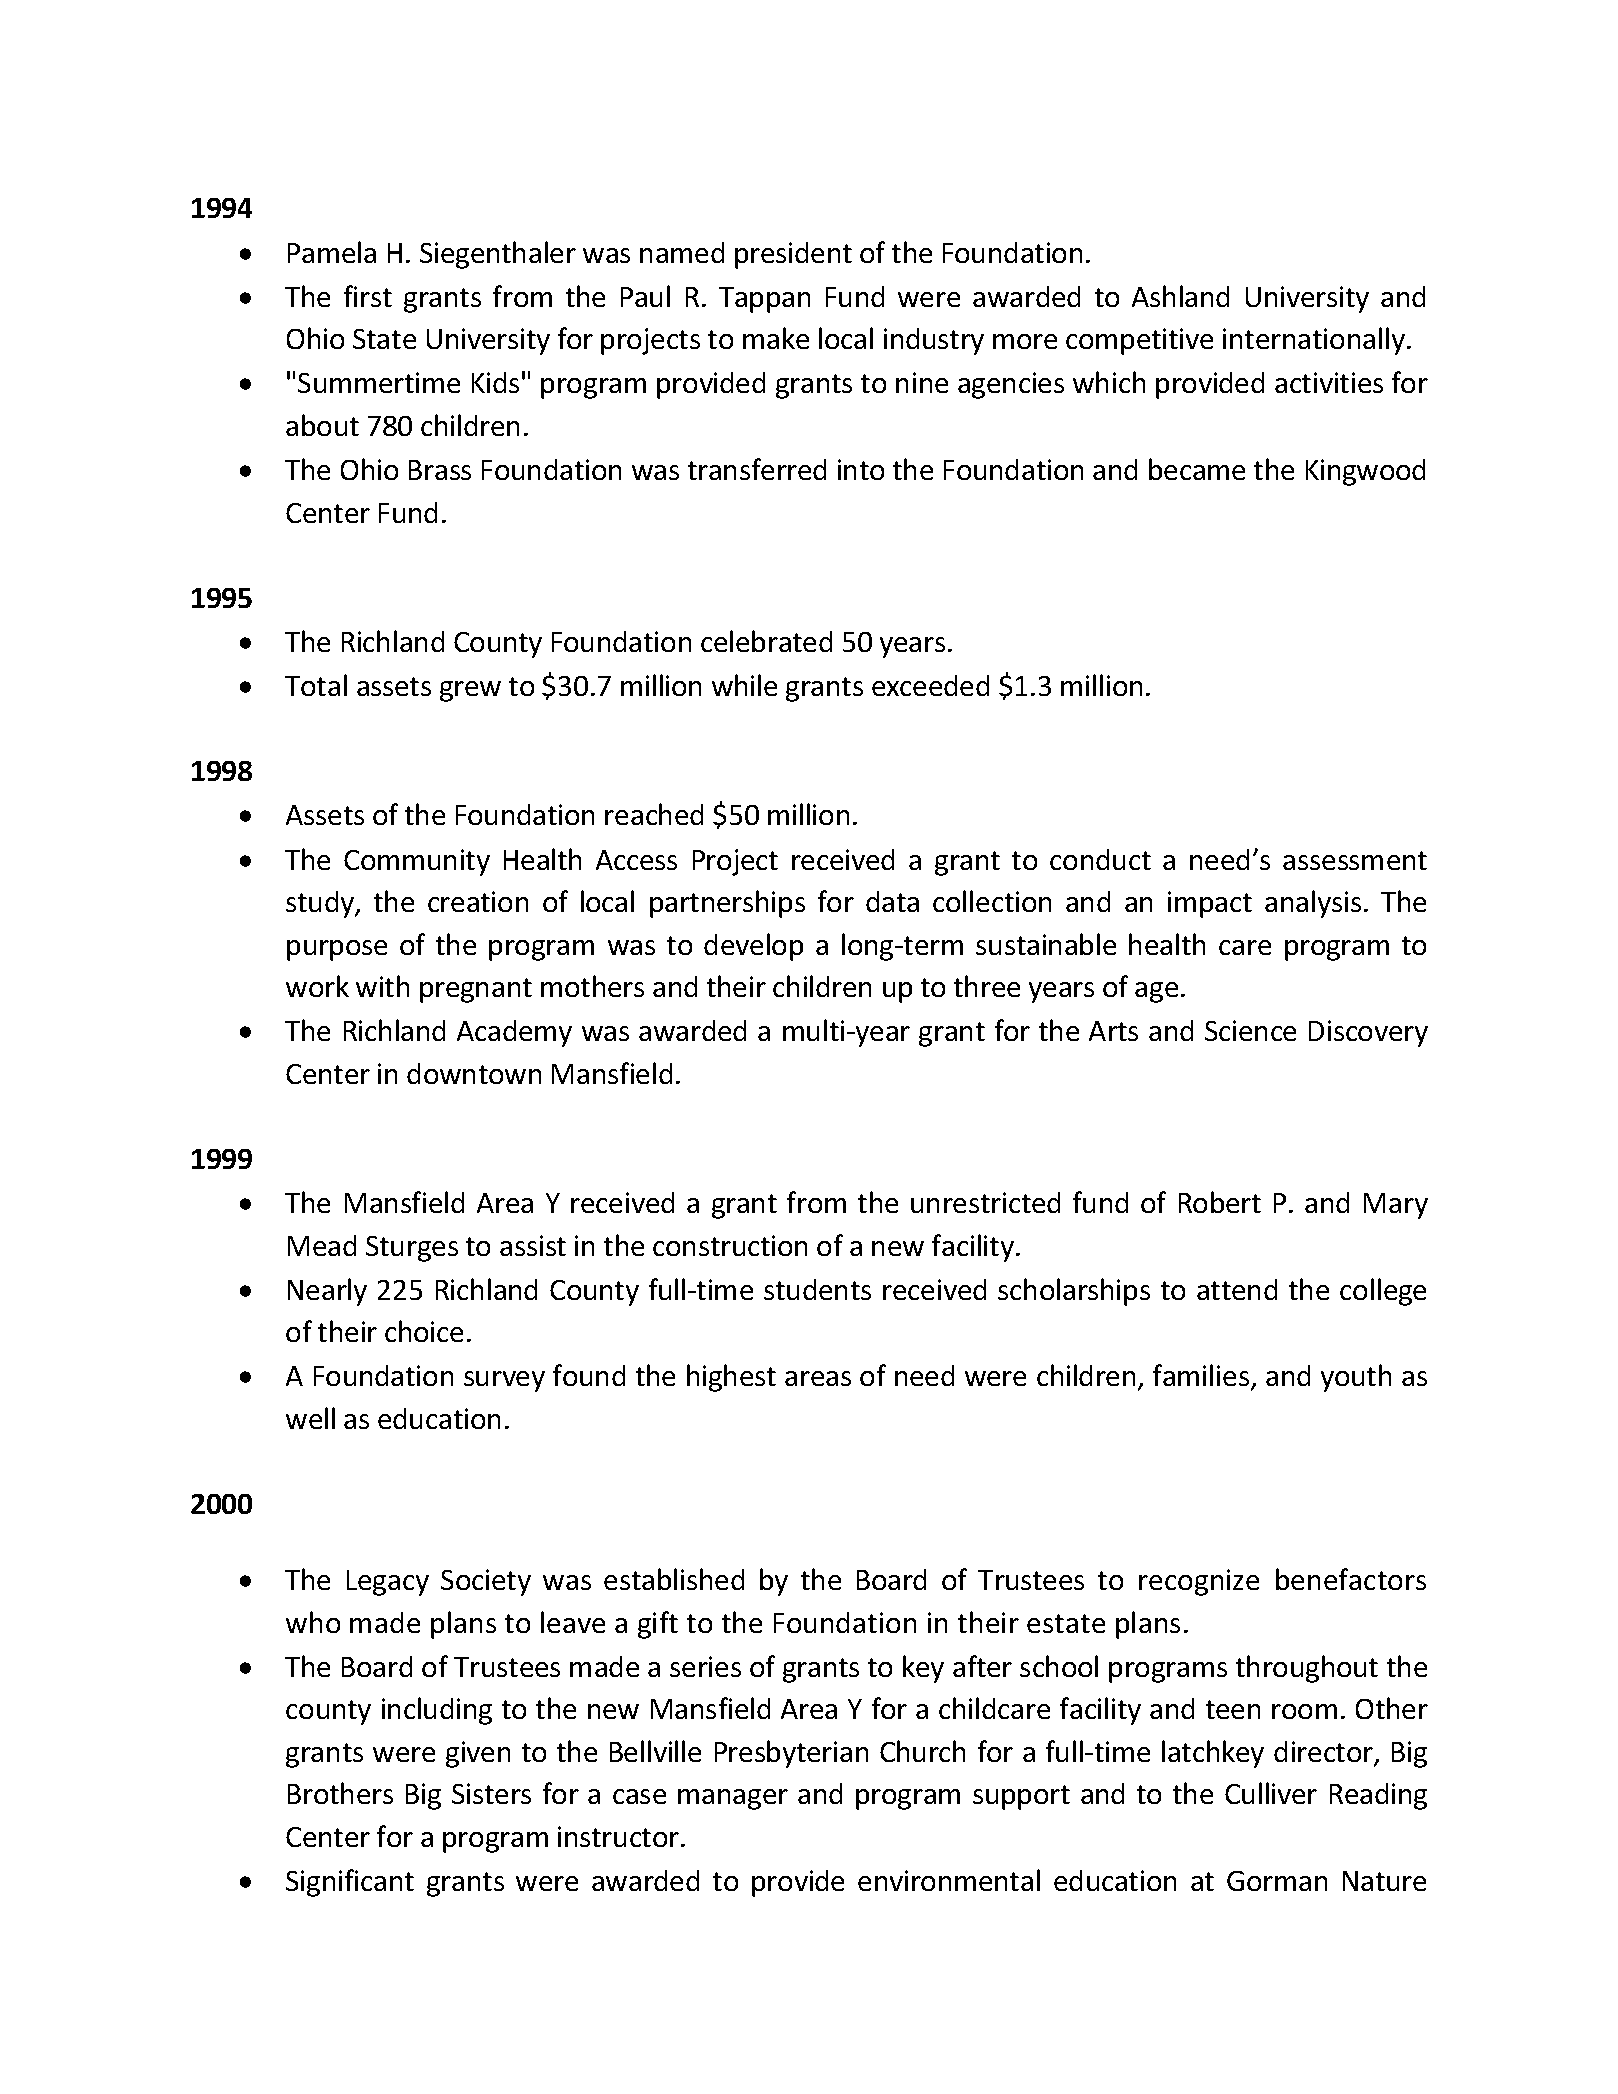  What do you see at coordinates (1314, 341) in the image?
I see `internationally` at bounding box center [1314, 341].
